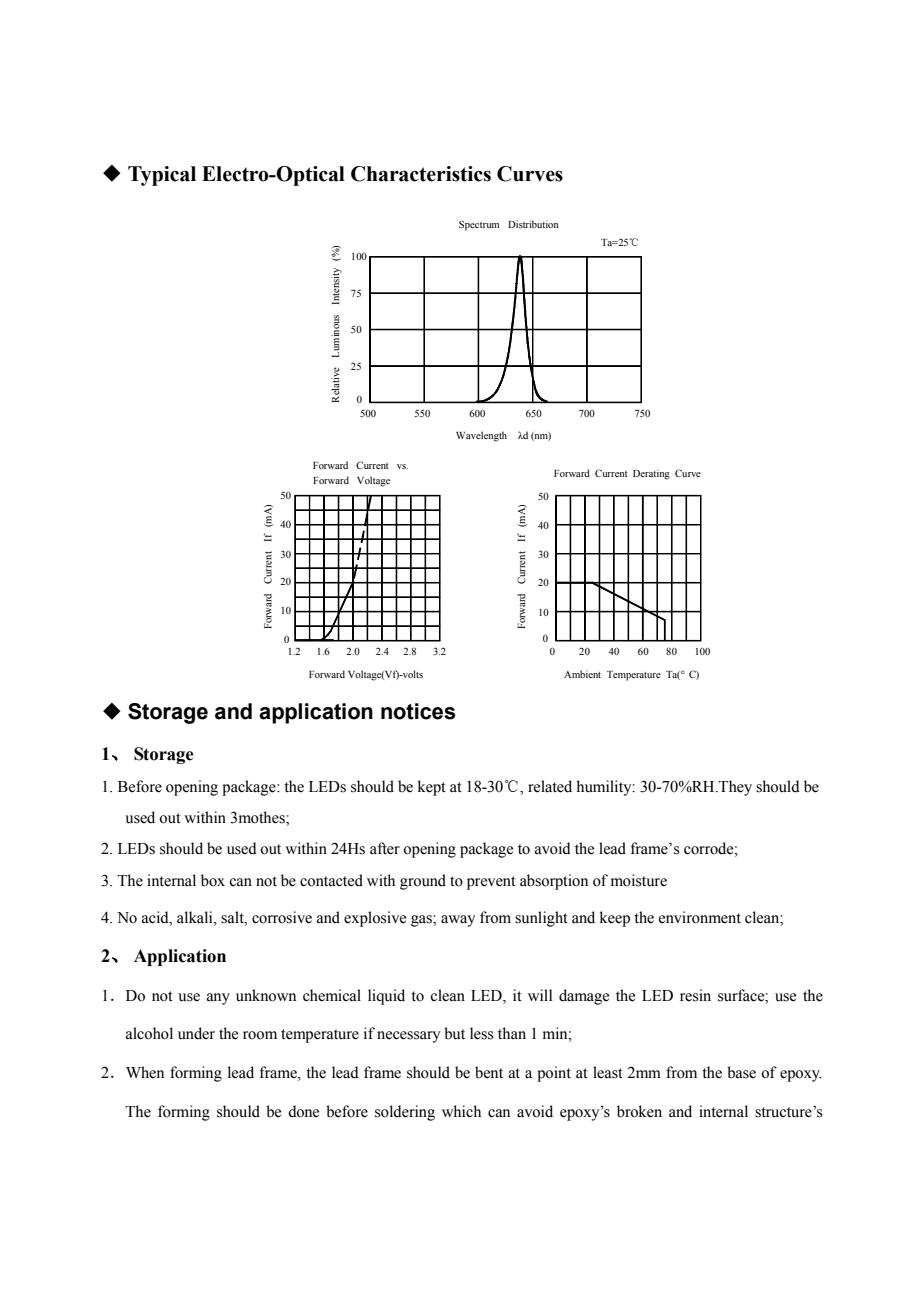 This screenshot has height=1308, width=924. What do you see at coordinates (461, 1111) in the screenshot?
I see `which` at bounding box center [461, 1111].
